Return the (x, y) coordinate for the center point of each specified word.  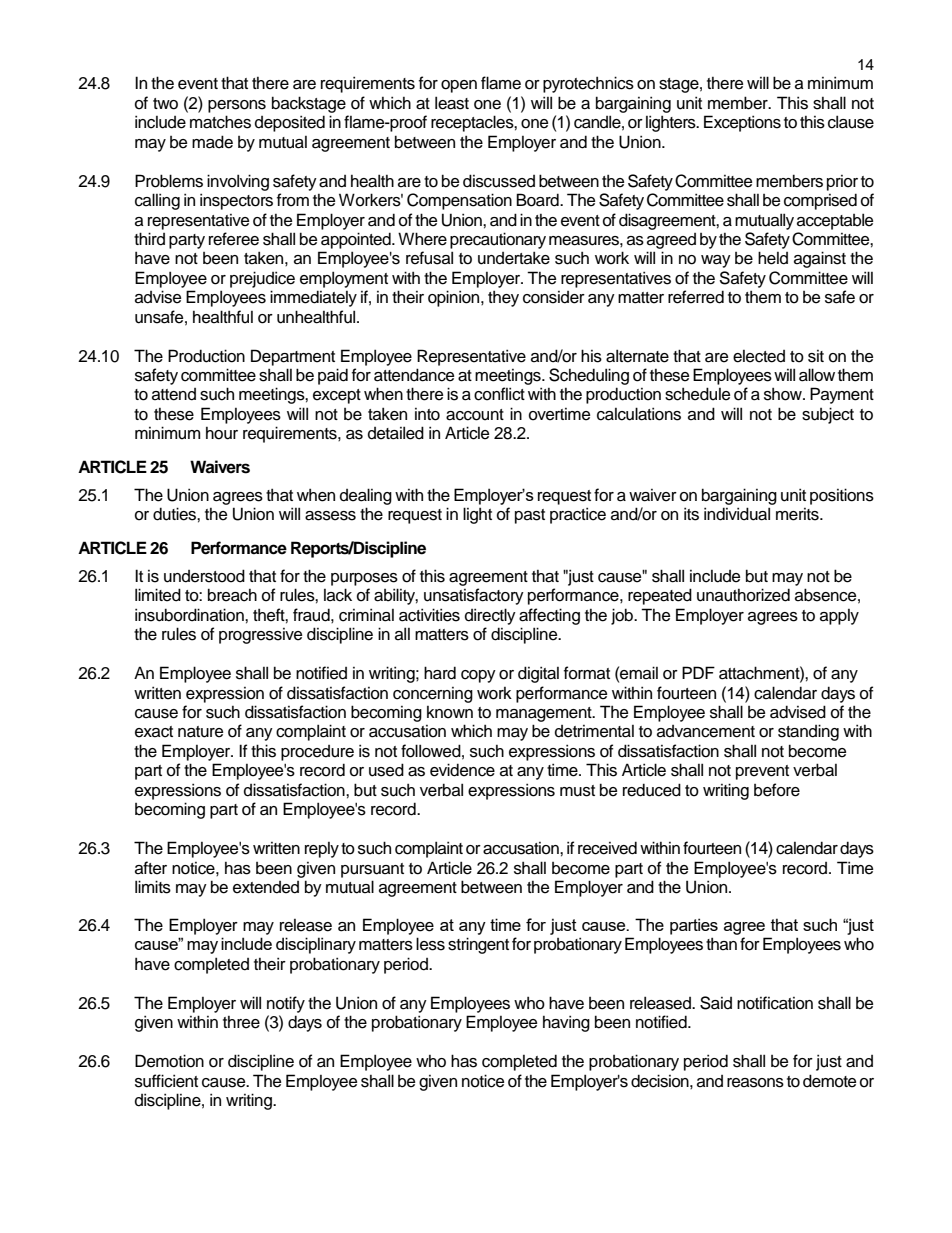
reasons (755, 1083)
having (566, 1023)
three (241, 1022)
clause (851, 122)
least (452, 103)
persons (237, 106)
